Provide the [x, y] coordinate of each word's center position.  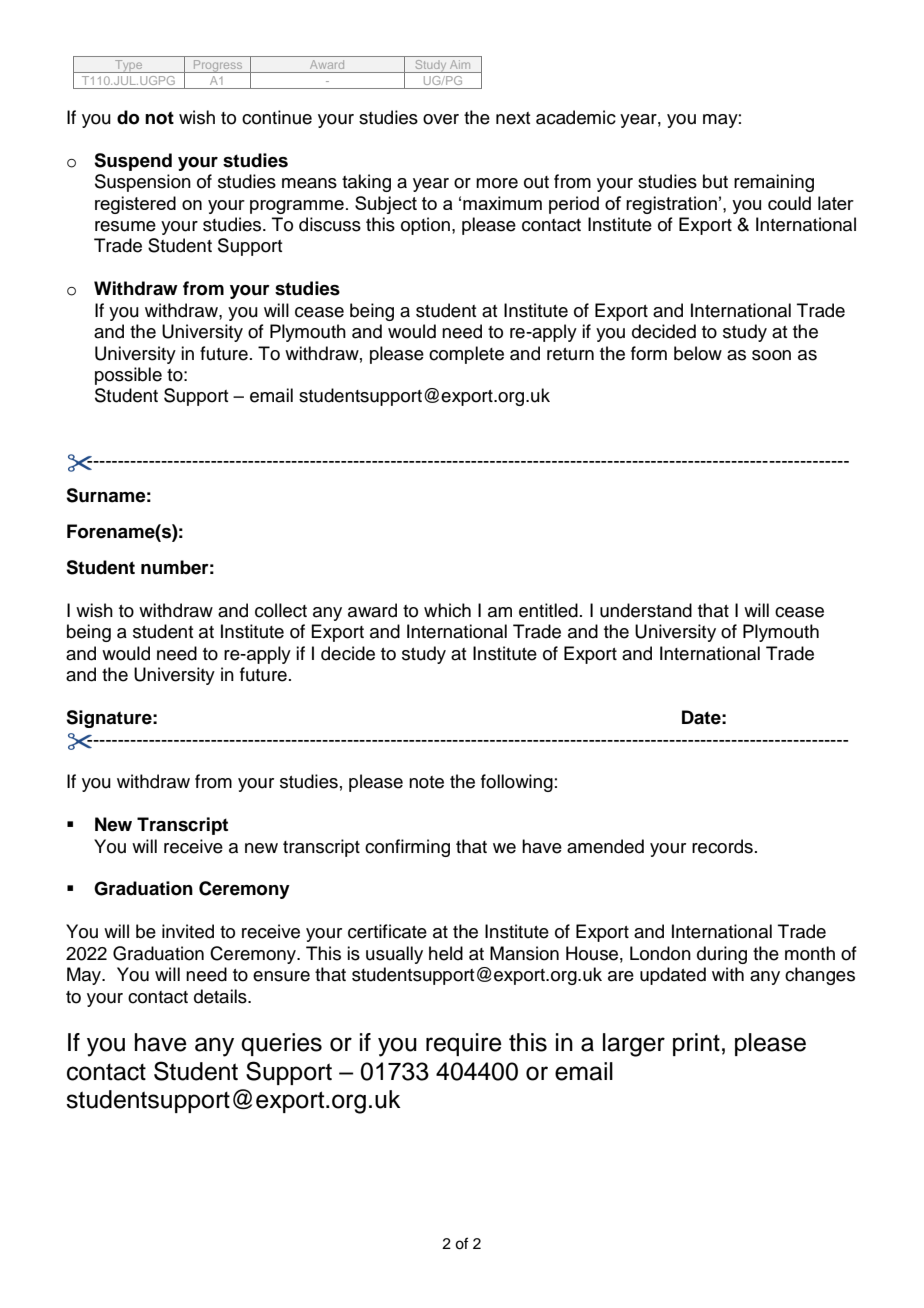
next [513, 118]
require [464, 1044]
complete [466, 355]
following [517, 783]
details [221, 996]
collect [281, 610]
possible [128, 376]
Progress [218, 66]
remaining [774, 183]
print [696, 1044]
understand [646, 610]
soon [771, 355]
